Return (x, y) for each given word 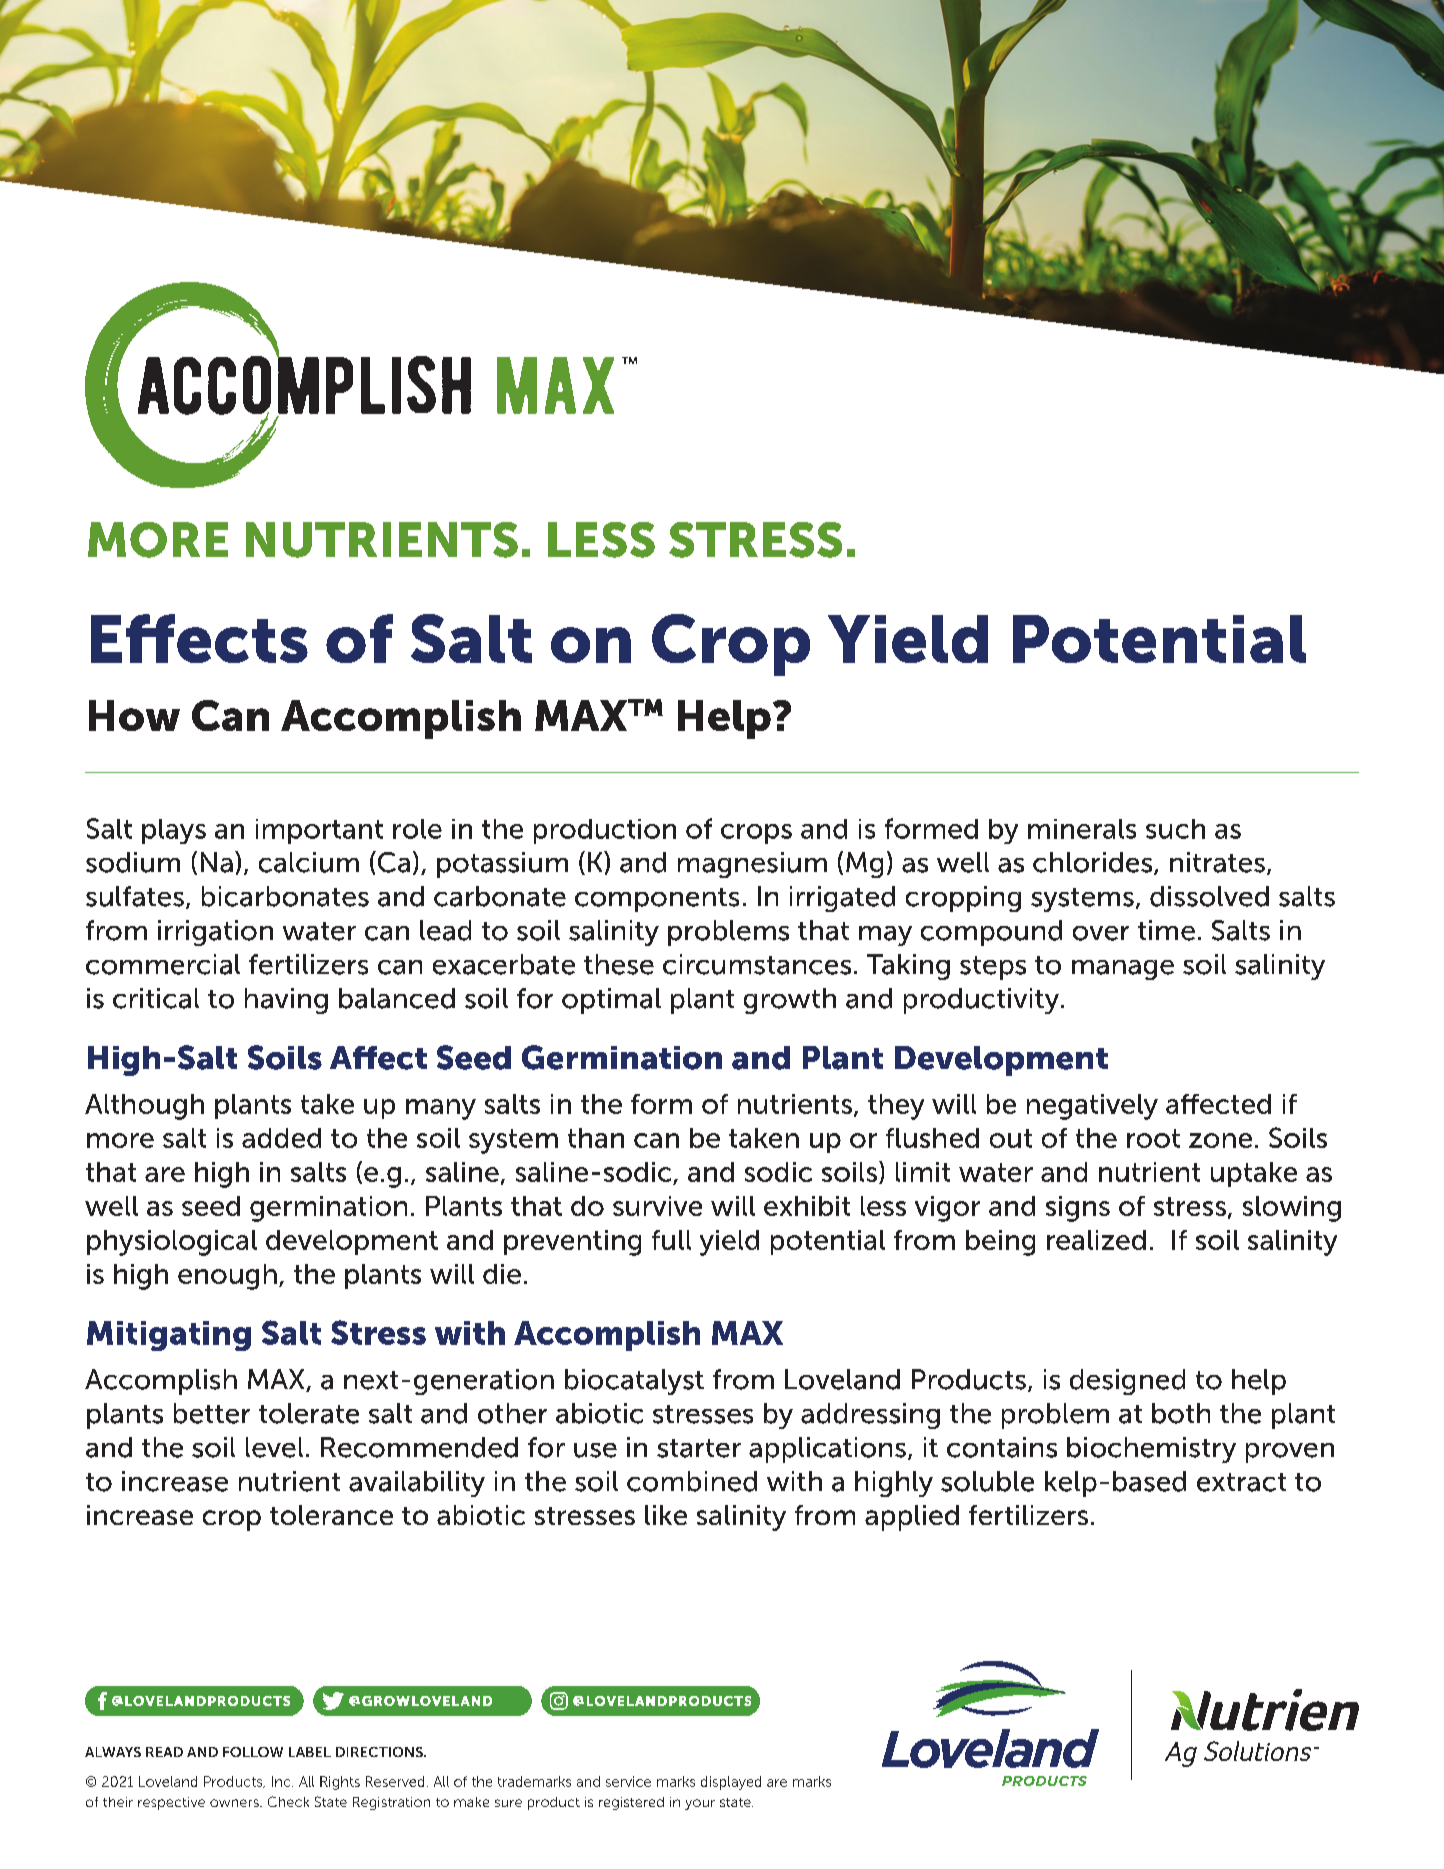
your (700, 1804)
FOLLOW (253, 1752)
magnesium (752, 865)
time (1166, 930)
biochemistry (1151, 1450)
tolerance (331, 1515)
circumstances (757, 964)
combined (692, 1481)
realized (1096, 1240)
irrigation (215, 933)
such (1175, 829)
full (671, 1240)
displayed (731, 1783)
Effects (199, 638)
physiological (172, 1243)
